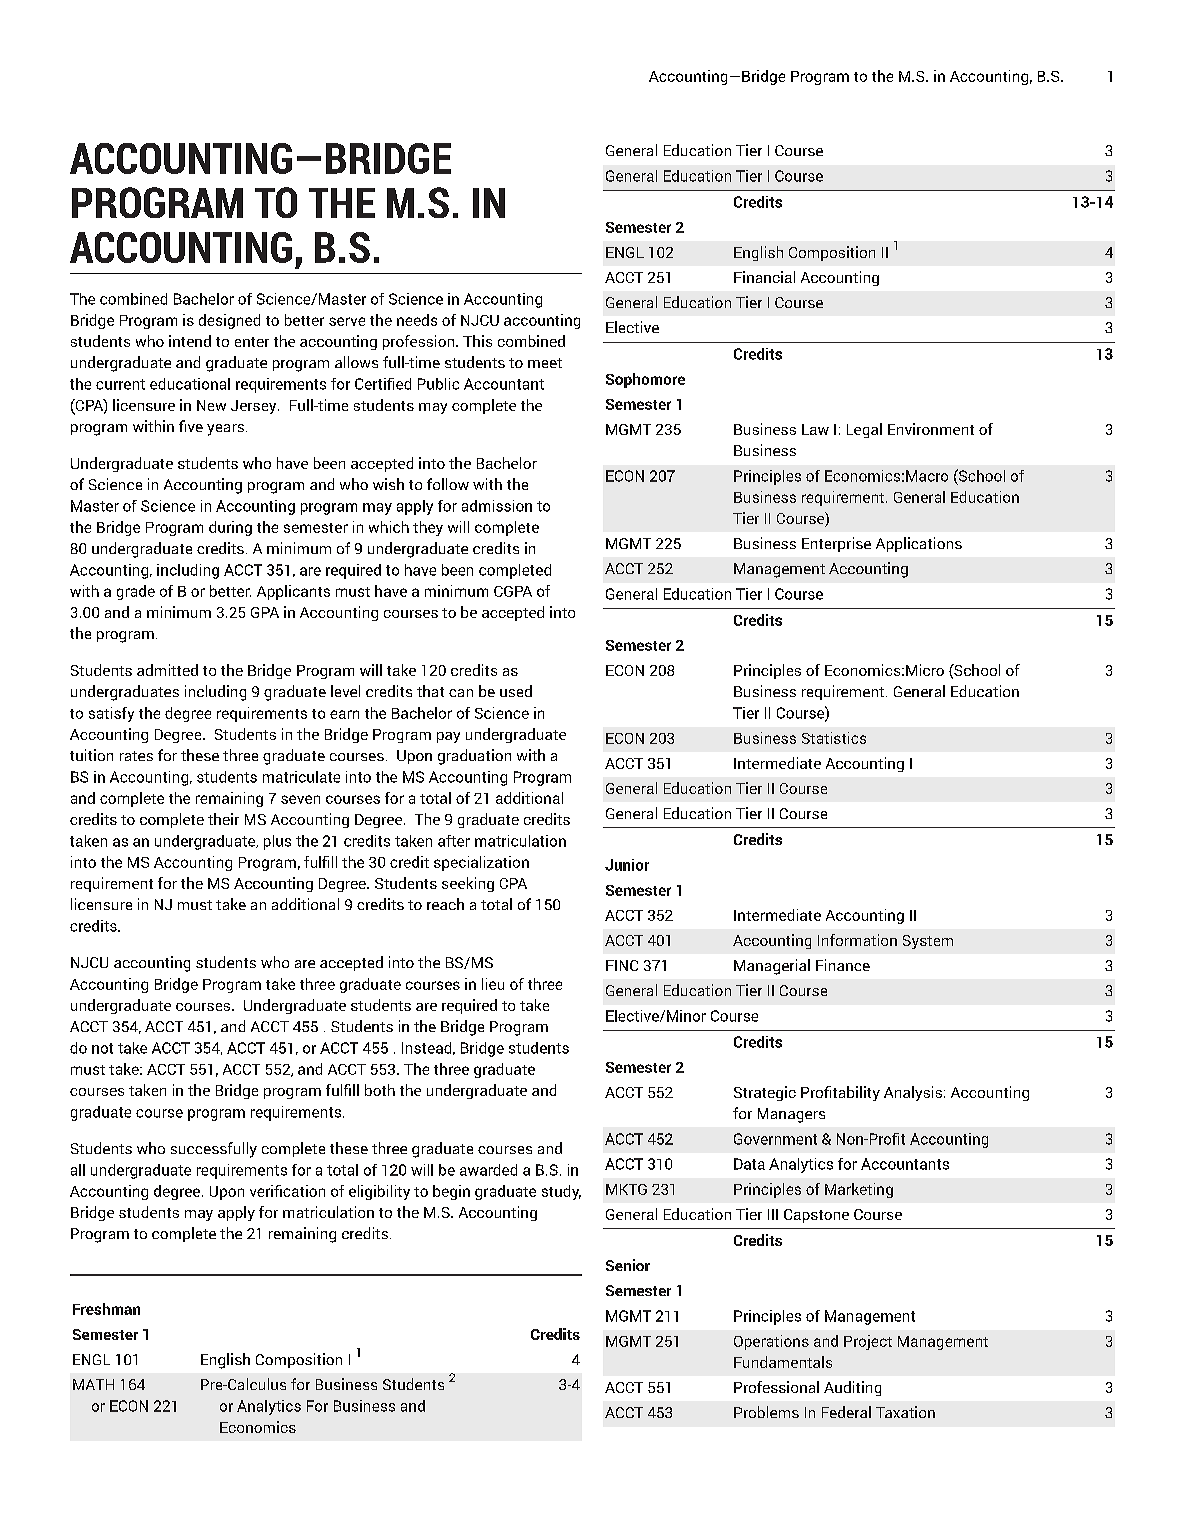 The width and height of the image is (1185, 1533). Describe the element at coordinates (229, 321) in the image. I see `designed` at that location.
